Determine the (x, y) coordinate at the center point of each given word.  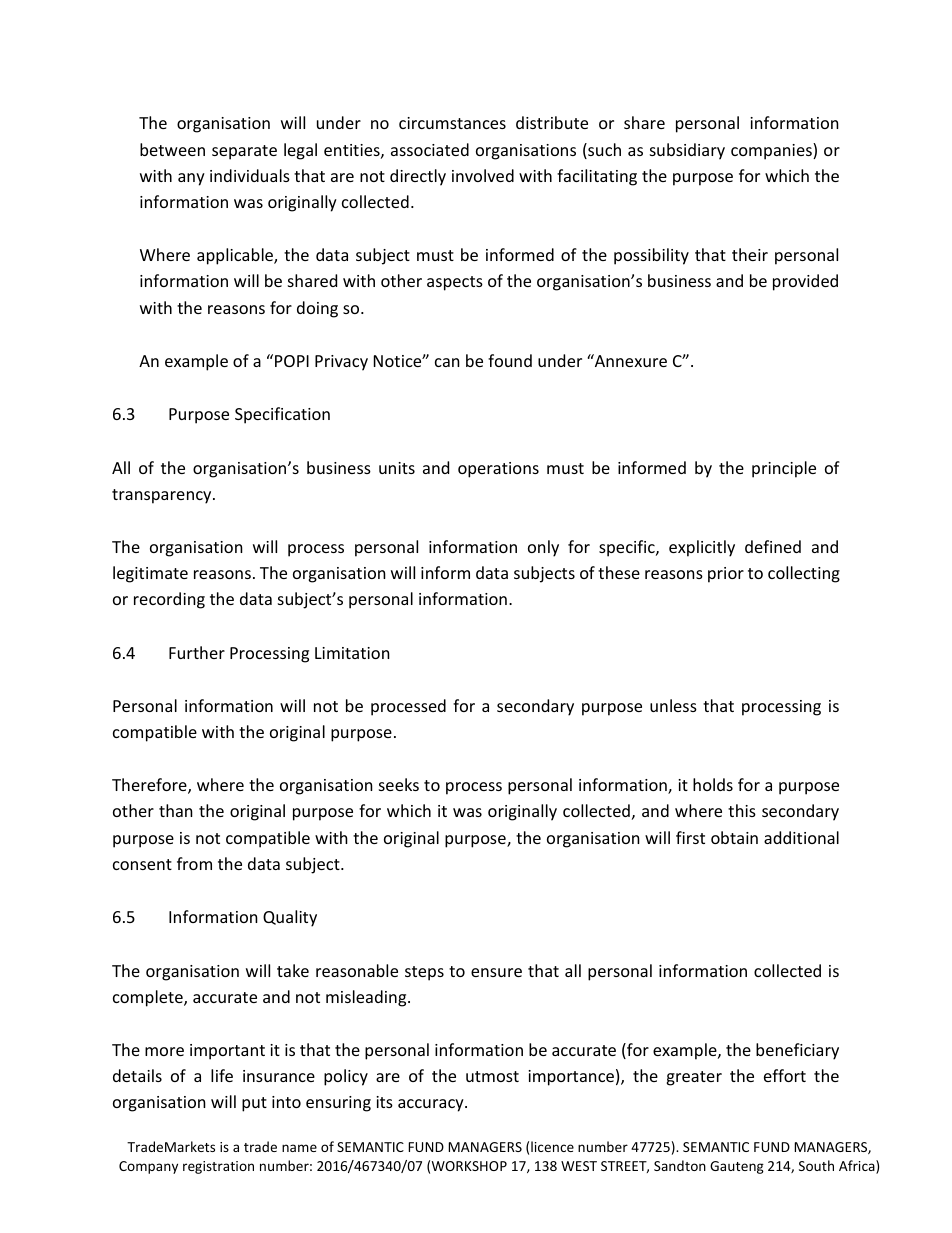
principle (784, 469)
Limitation (352, 653)
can (447, 362)
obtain (734, 837)
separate (244, 152)
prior (726, 575)
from (194, 863)
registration (218, 1167)
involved (483, 175)
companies (772, 151)
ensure (496, 972)
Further (197, 652)
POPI (292, 361)
